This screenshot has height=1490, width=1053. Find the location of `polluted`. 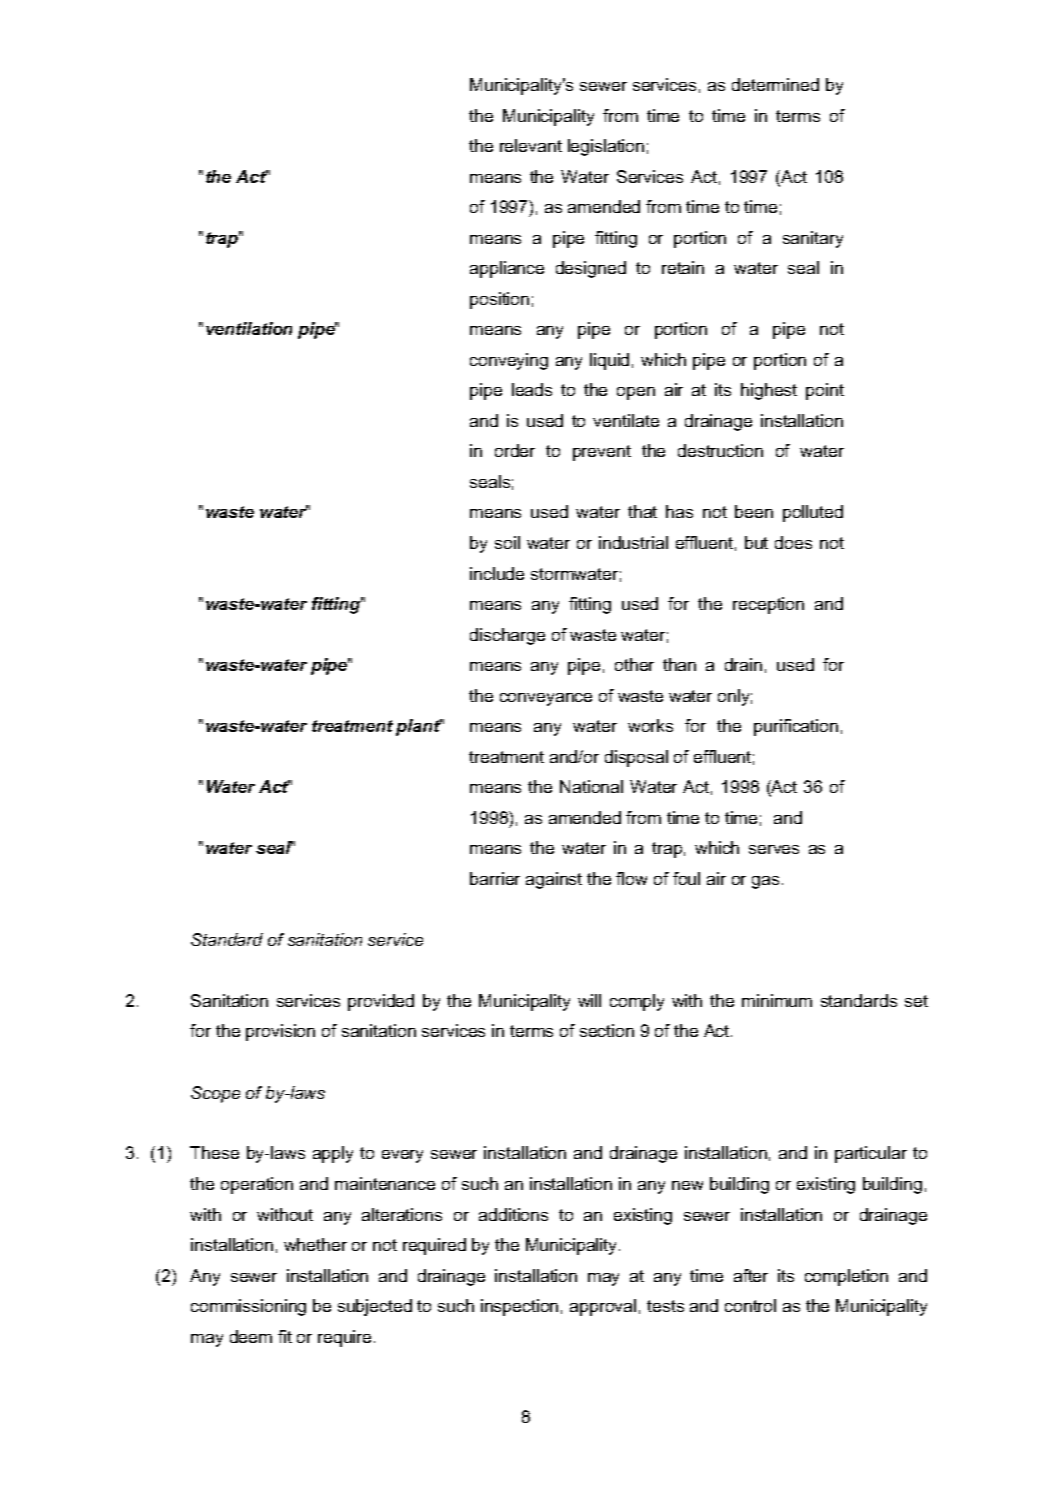

polluted is located at coordinates (813, 513).
